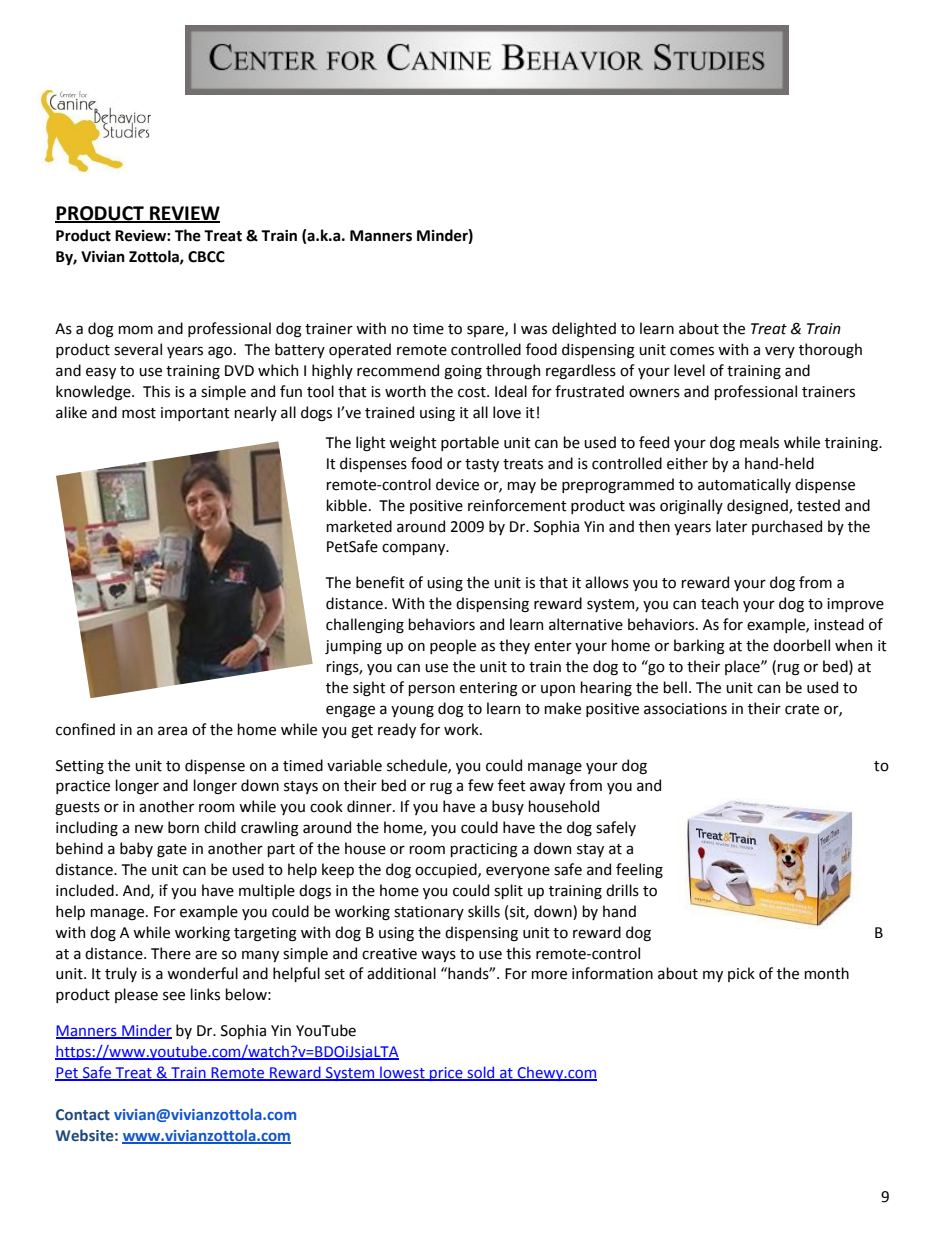 The image size is (952, 1233). What do you see at coordinates (83, 1115) in the screenshot?
I see `Contact` at bounding box center [83, 1115].
